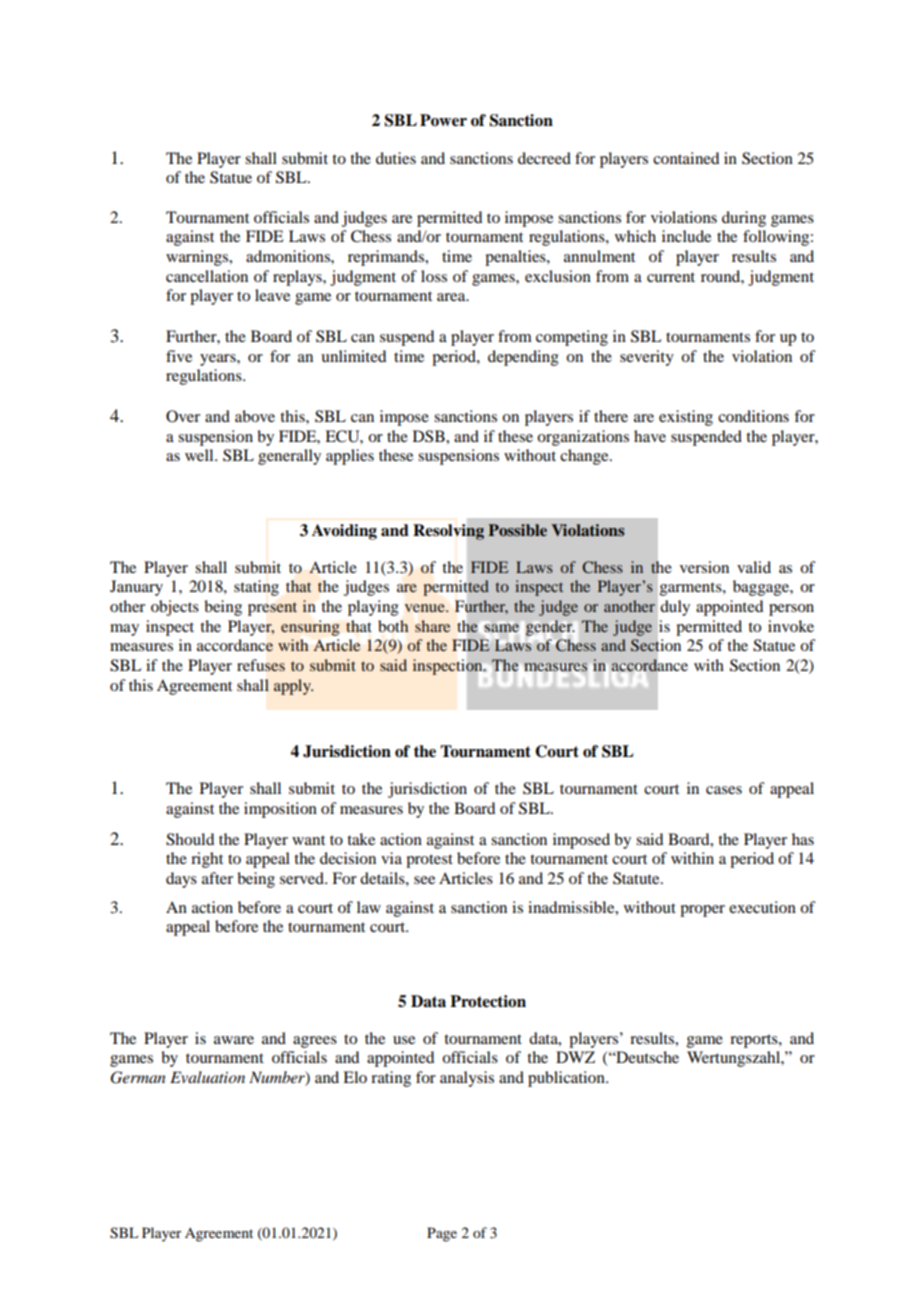  What do you see at coordinates (261, 665) in the screenshot?
I see `refuses` at bounding box center [261, 665].
